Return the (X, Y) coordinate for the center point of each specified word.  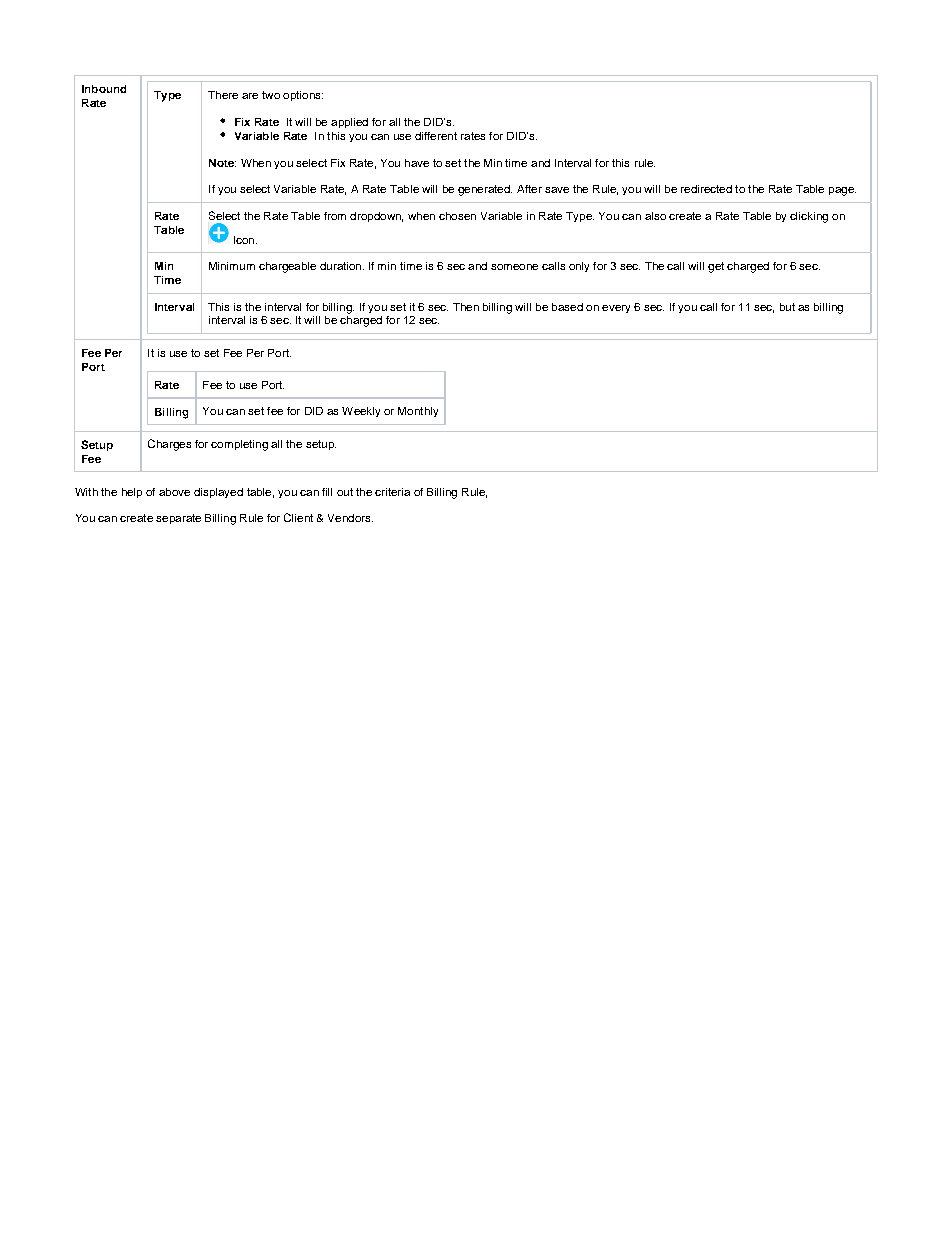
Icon (244, 240)
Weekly (361, 412)
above (174, 492)
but (787, 307)
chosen (457, 216)
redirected (706, 189)
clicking (809, 217)
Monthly (418, 412)
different (436, 136)
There (223, 95)
